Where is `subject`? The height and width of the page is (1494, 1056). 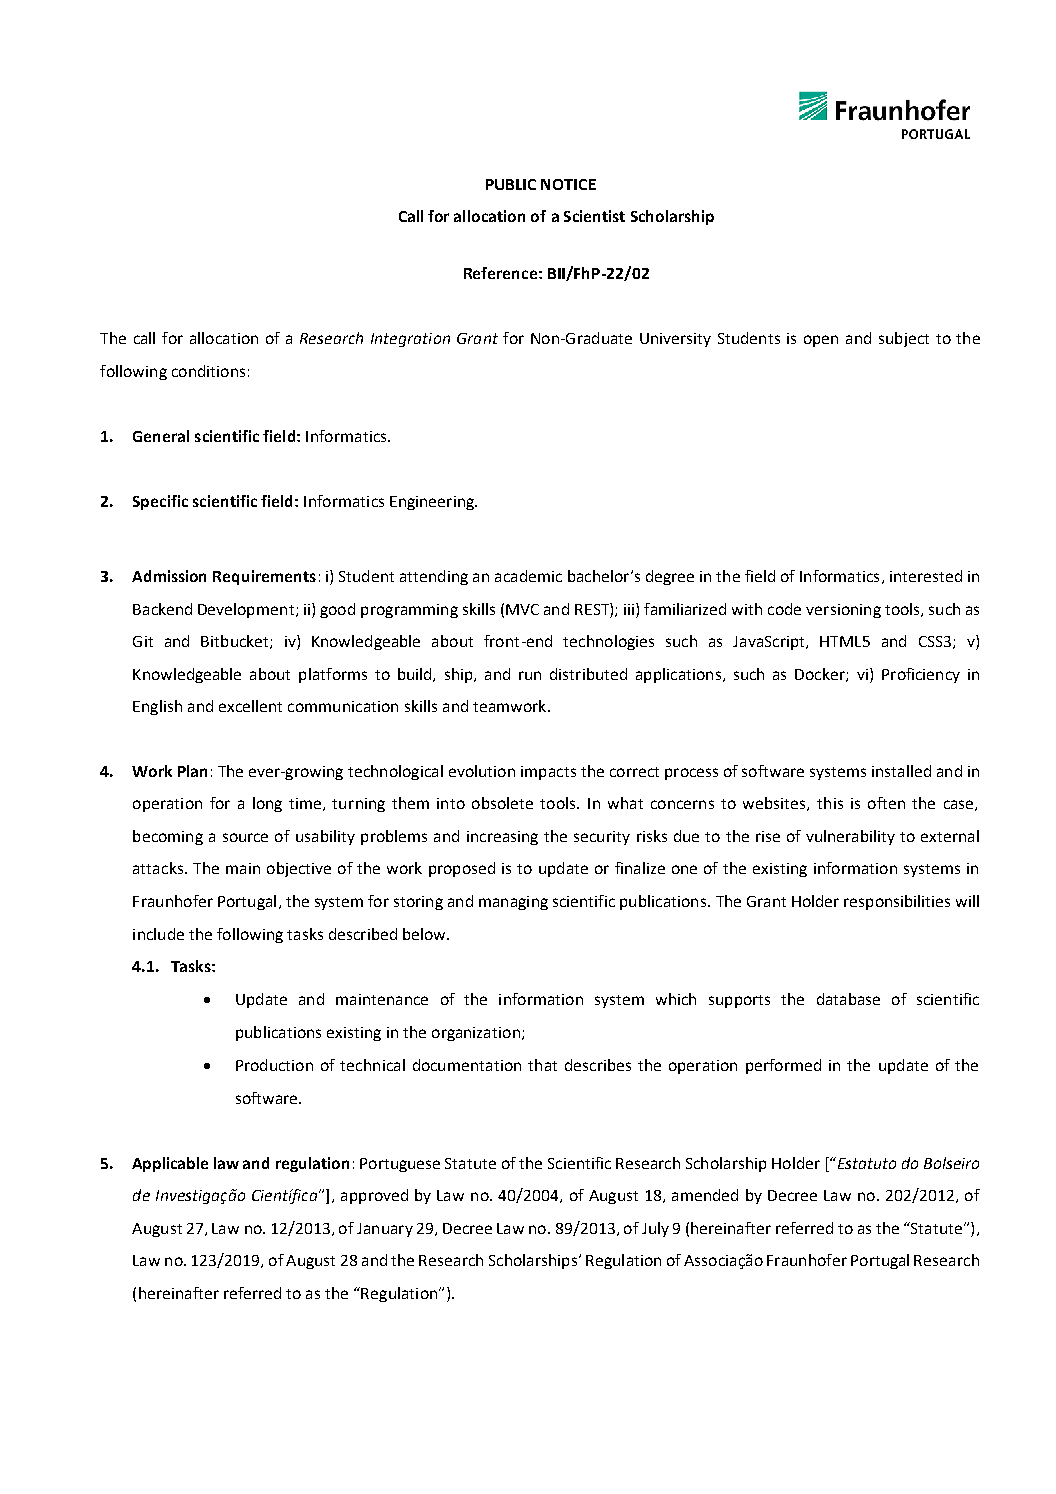
subject is located at coordinates (904, 339).
